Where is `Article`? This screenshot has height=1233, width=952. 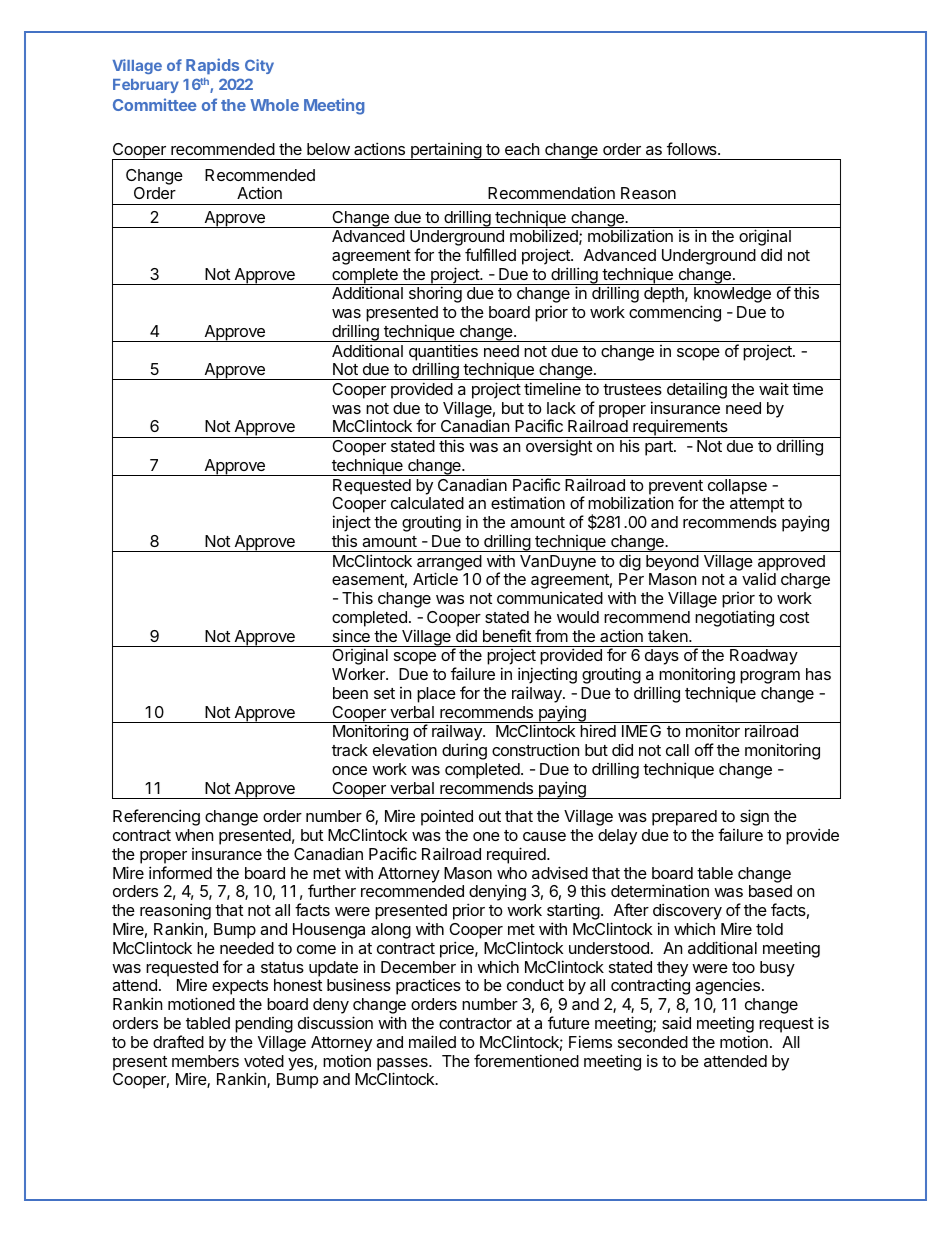
Article is located at coordinates (435, 578).
